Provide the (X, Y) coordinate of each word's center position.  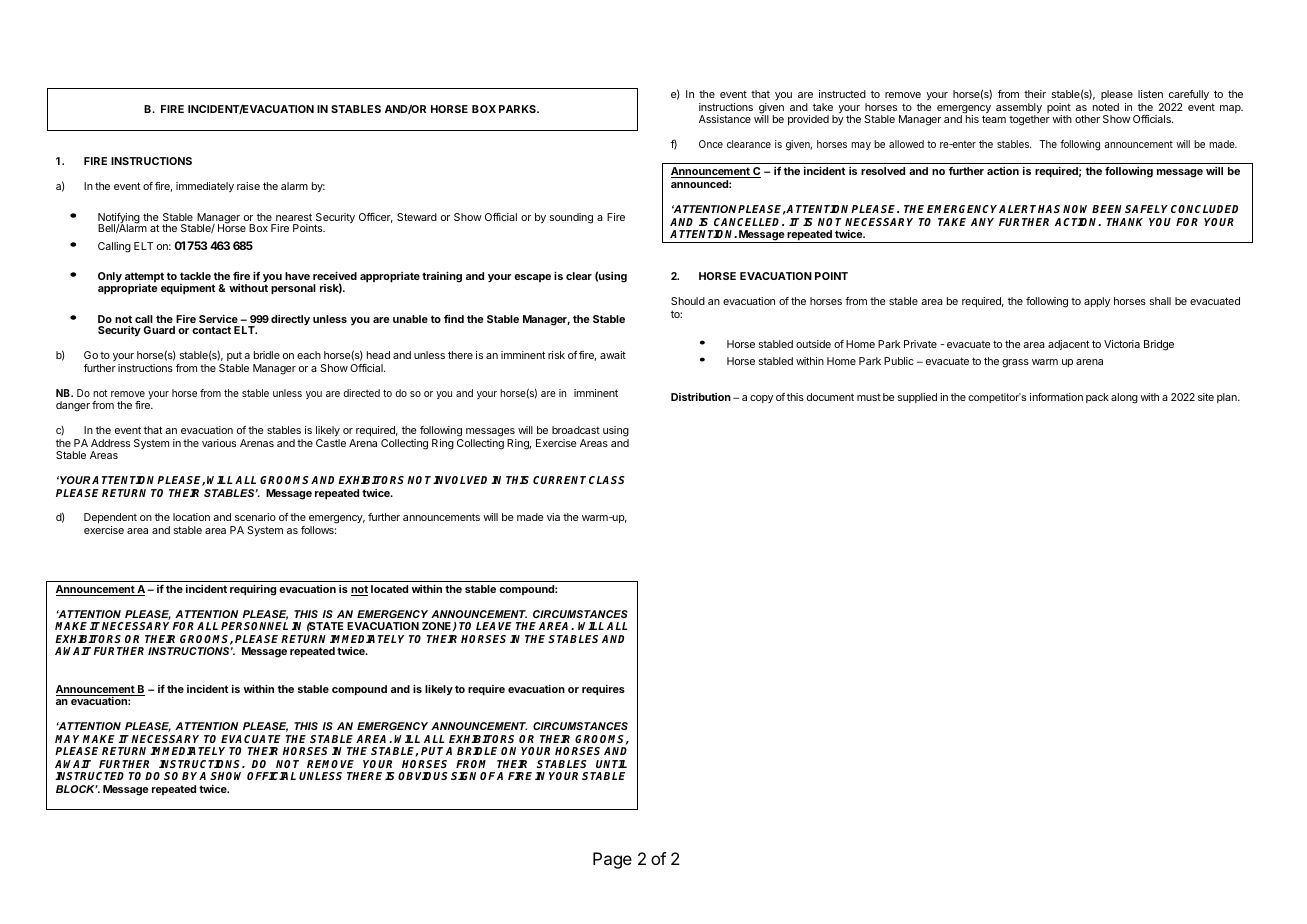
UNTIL (611, 764)
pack (1097, 398)
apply (1097, 302)
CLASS (607, 480)
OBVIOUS (423, 776)
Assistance (725, 119)
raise (248, 186)
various (219, 443)
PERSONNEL (254, 626)
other (1087, 119)
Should (688, 301)
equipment (188, 289)
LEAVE (494, 626)
